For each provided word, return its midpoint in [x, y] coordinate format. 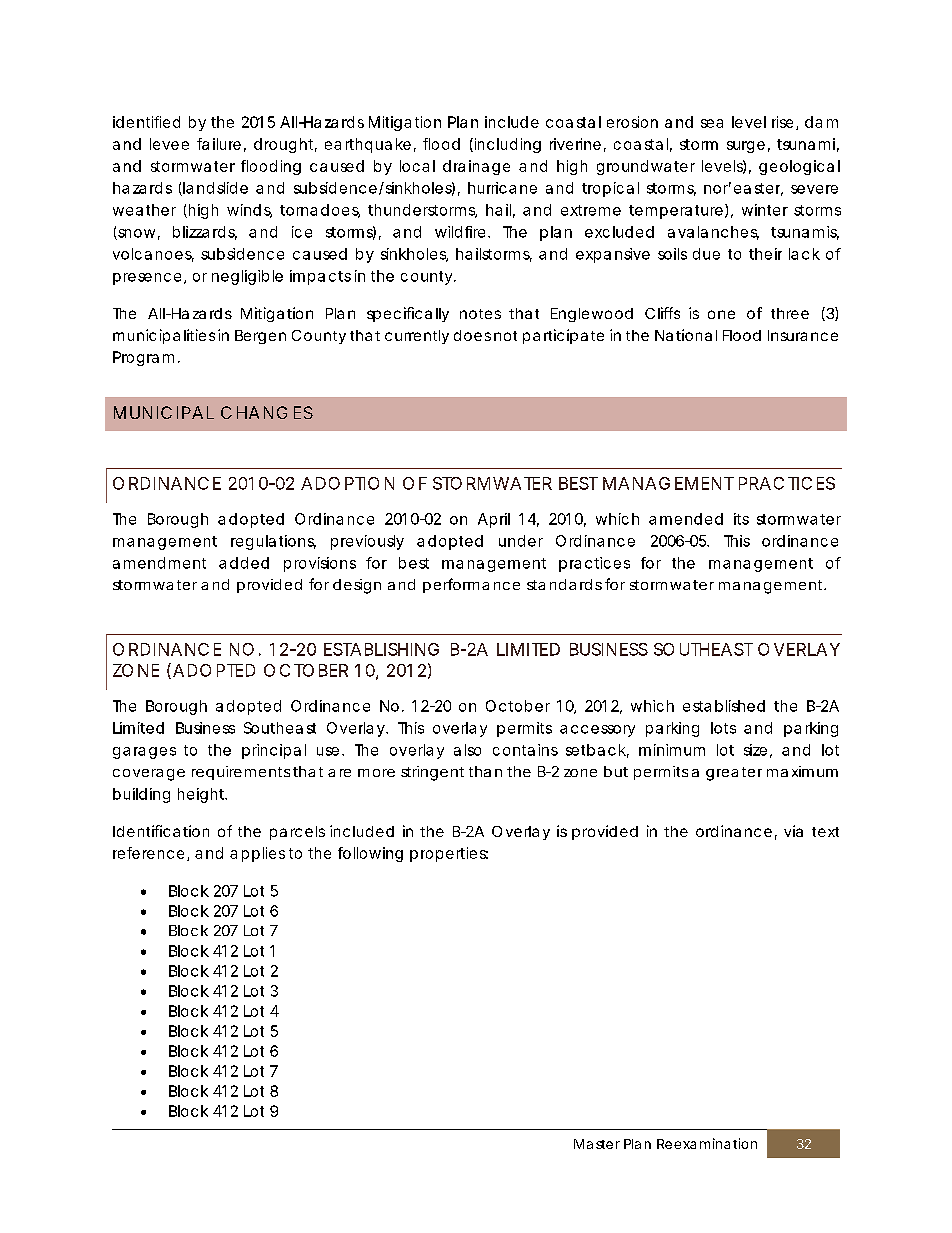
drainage [476, 167]
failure [219, 144]
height [202, 795]
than [485, 771]
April [494, 520]
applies [257, 854]
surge [746, 147]
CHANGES [267, 412]
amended [686, 519]
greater [734, 774]
